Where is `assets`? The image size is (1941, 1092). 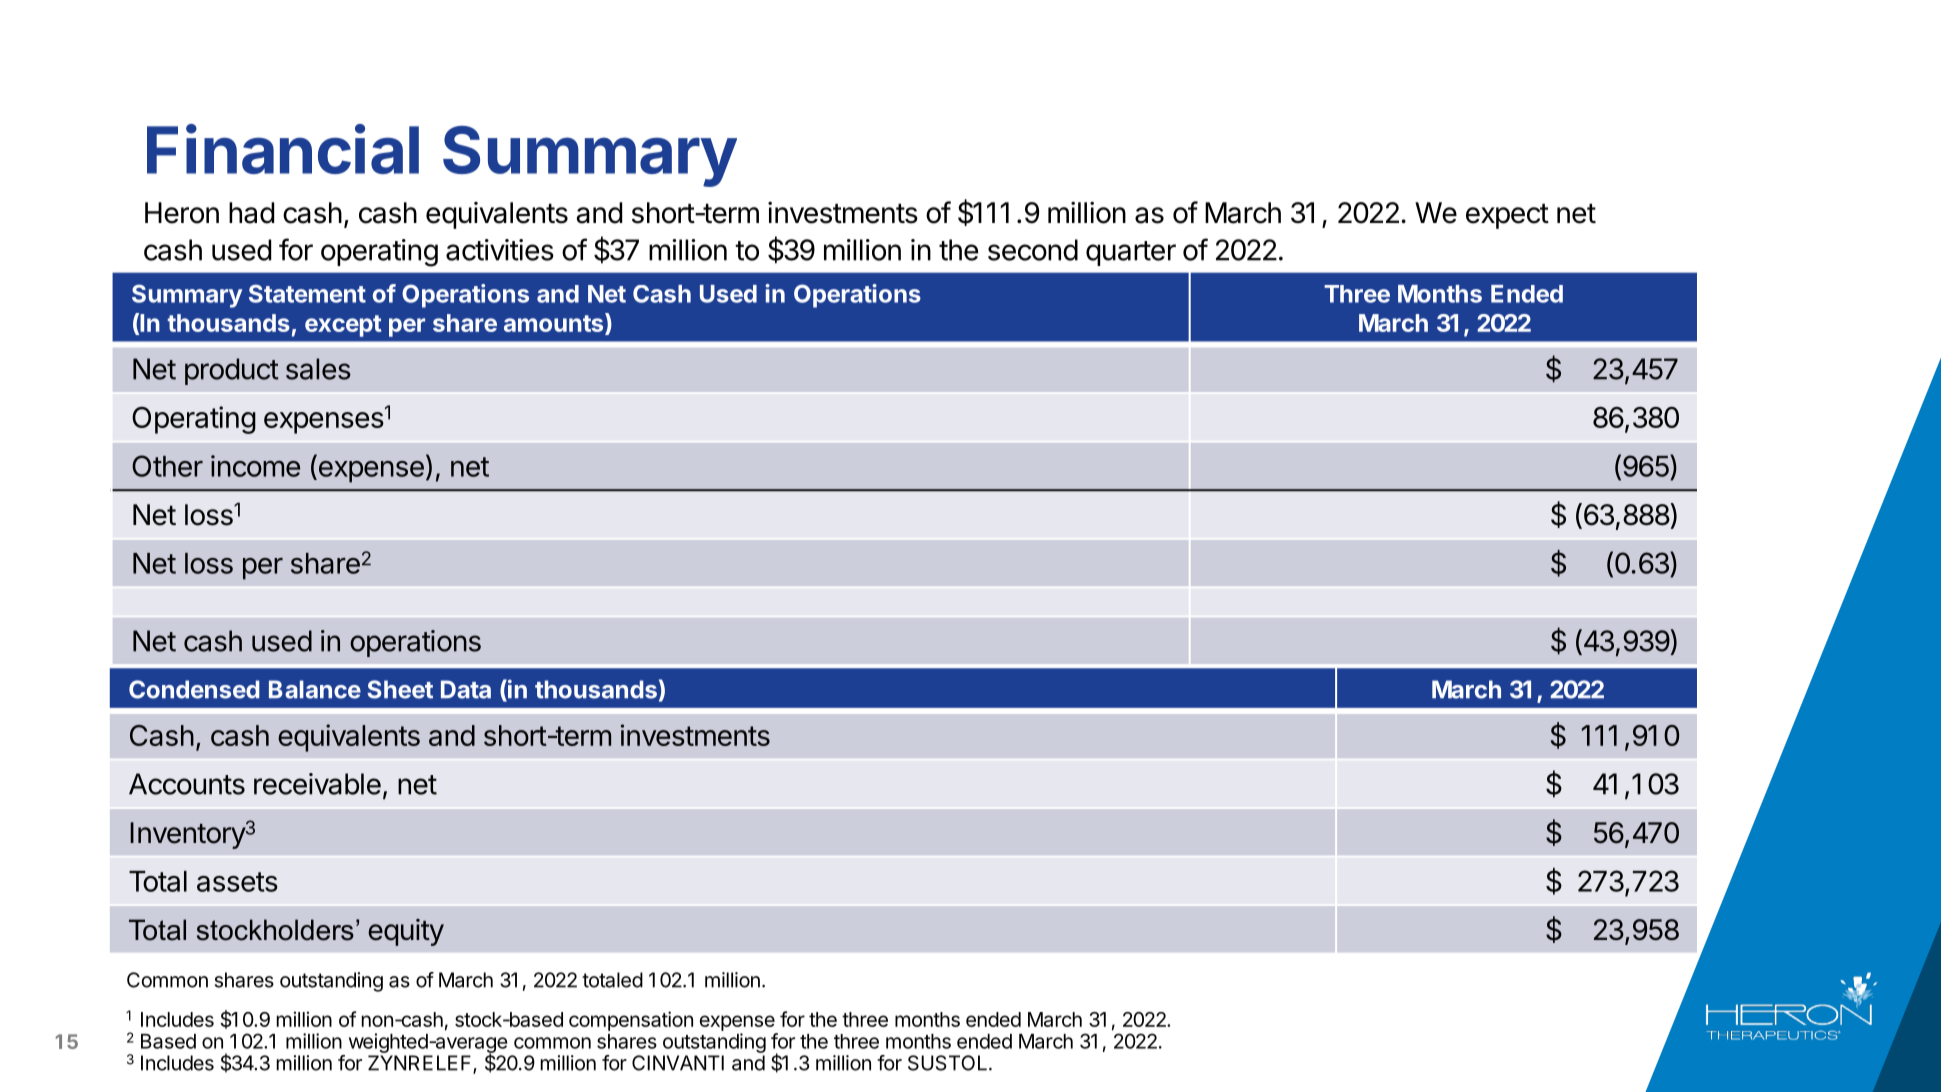
assets is located at coordinates (237, 882).
